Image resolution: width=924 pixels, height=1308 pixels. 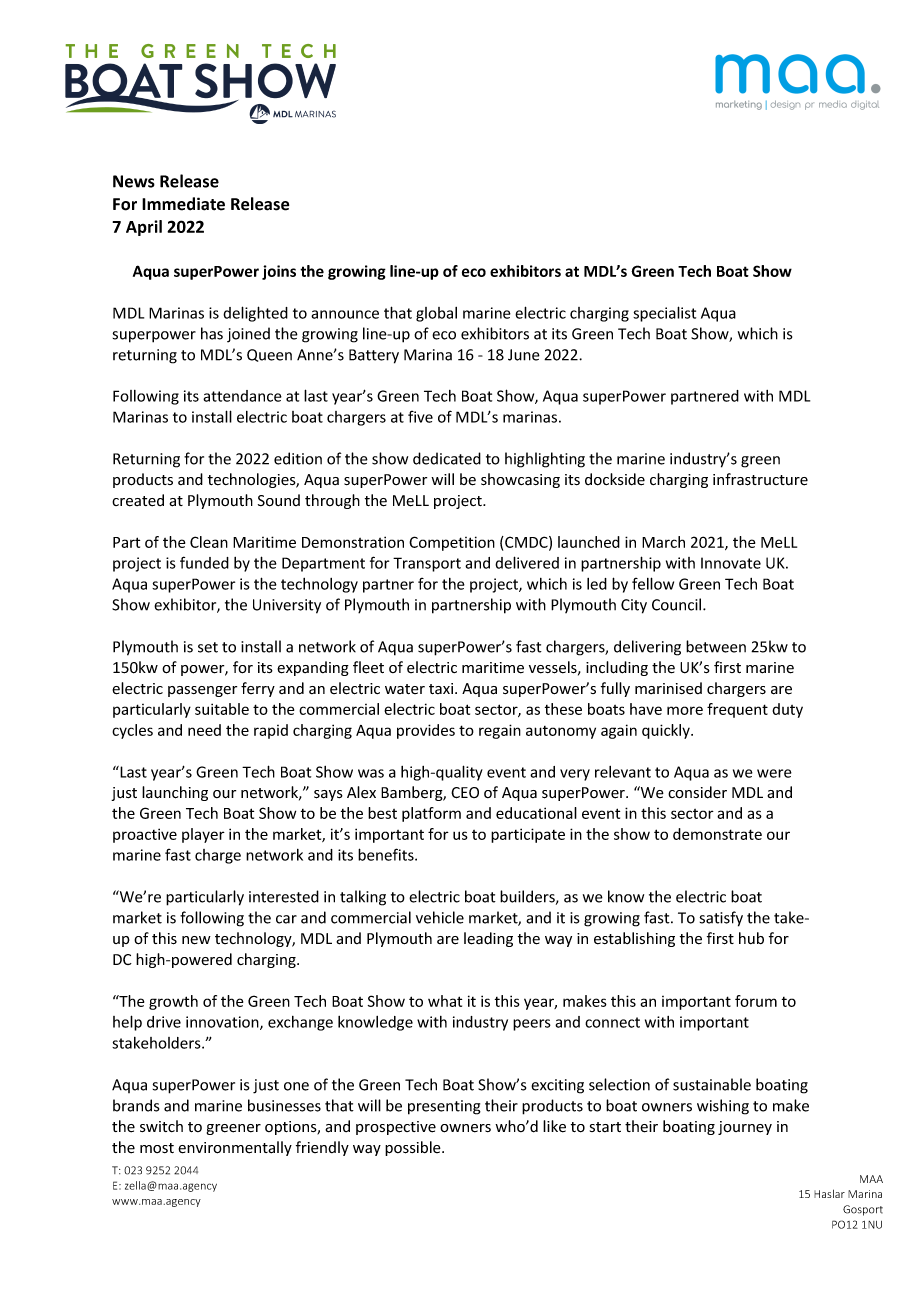 I want to click on switch, so click(x=161, y=1126).
